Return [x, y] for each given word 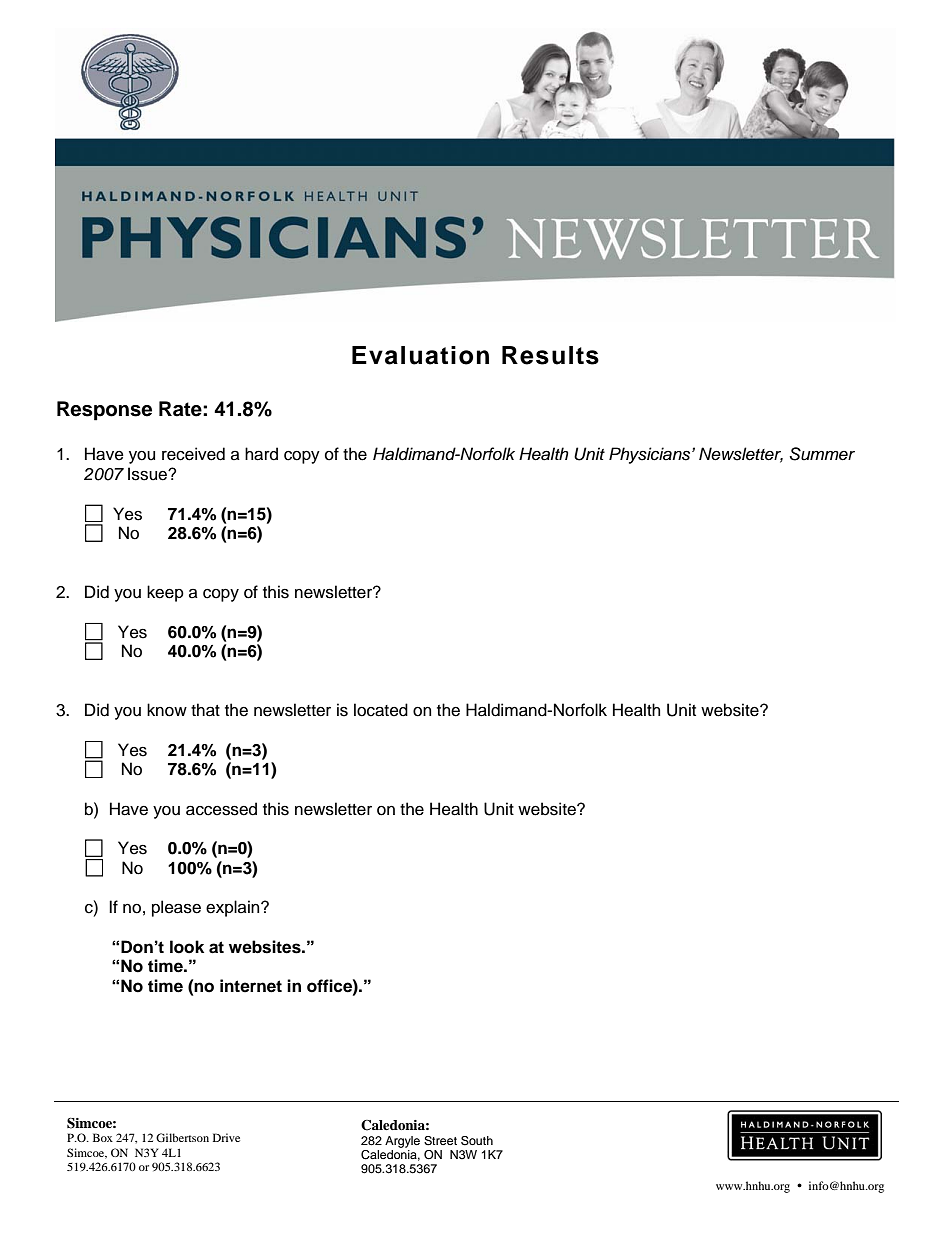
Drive [226, 1137]
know [167, 710]
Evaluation [420, 355]
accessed [221, 809]
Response [104, 411]
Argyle [402, 1142]
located [381, 710]
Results [550, 355]
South [477, 1141]
